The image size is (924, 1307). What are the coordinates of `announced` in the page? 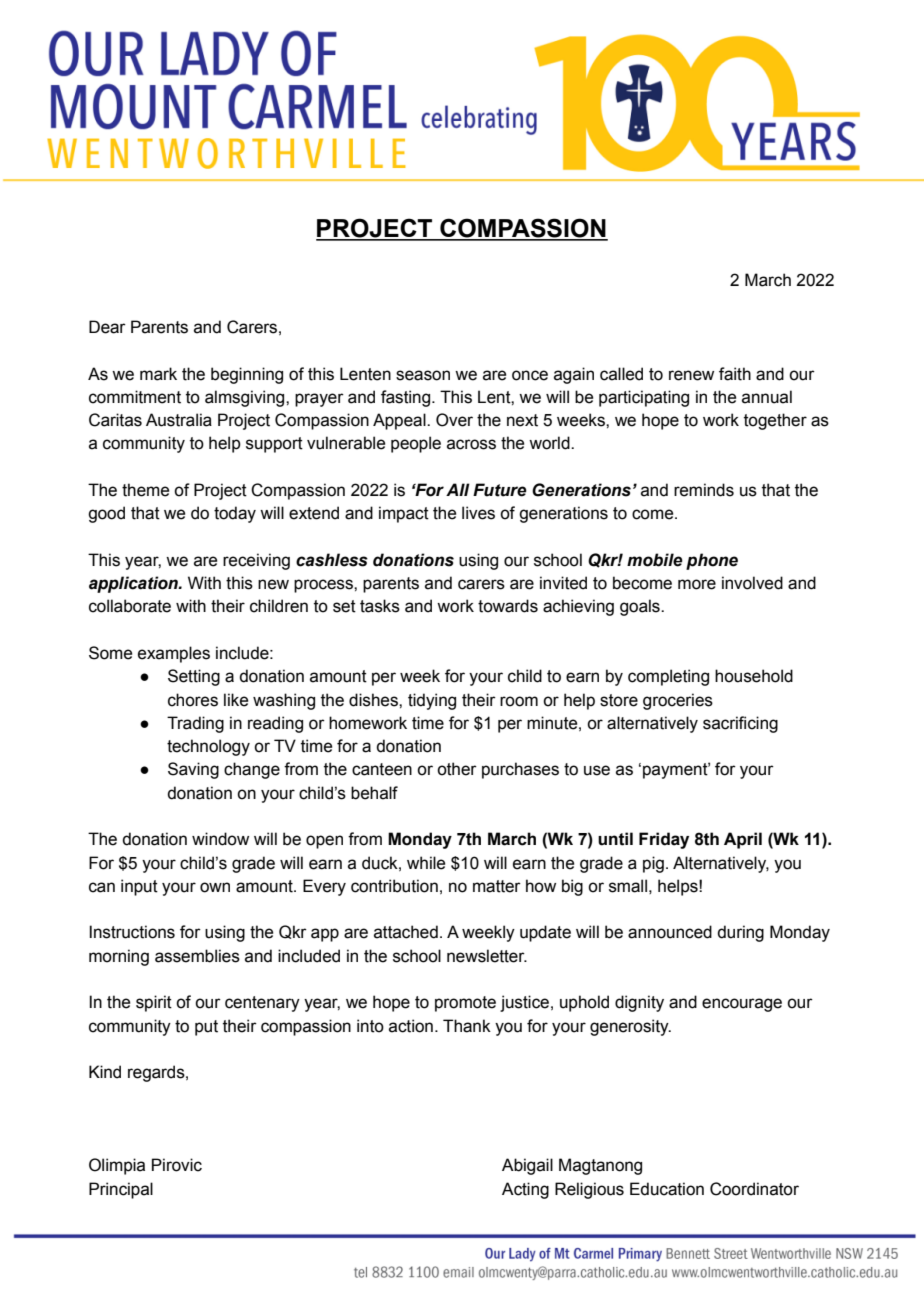 It's located at (670, 932).
